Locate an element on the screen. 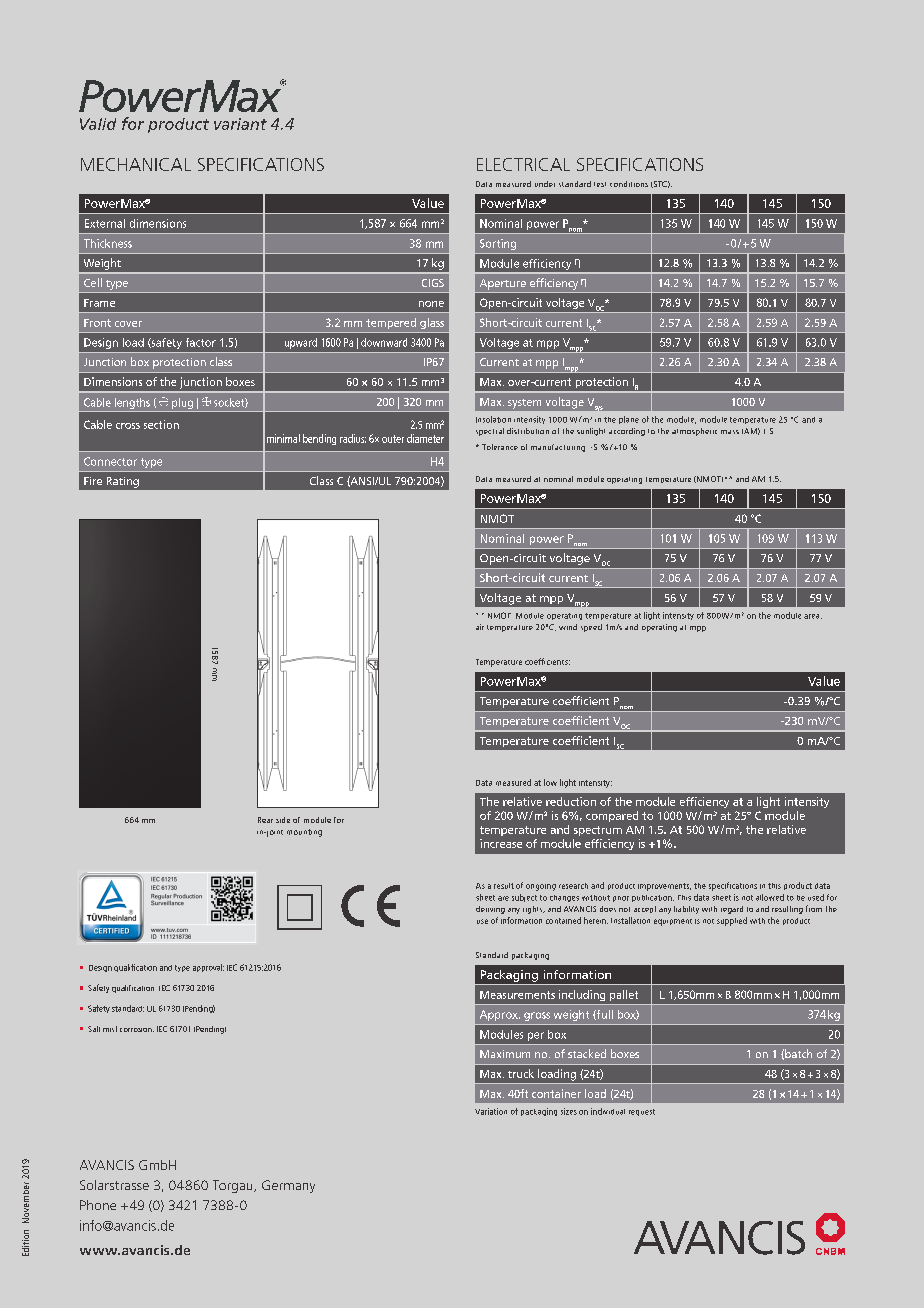  truck is located at coordinates (521, 1073).
